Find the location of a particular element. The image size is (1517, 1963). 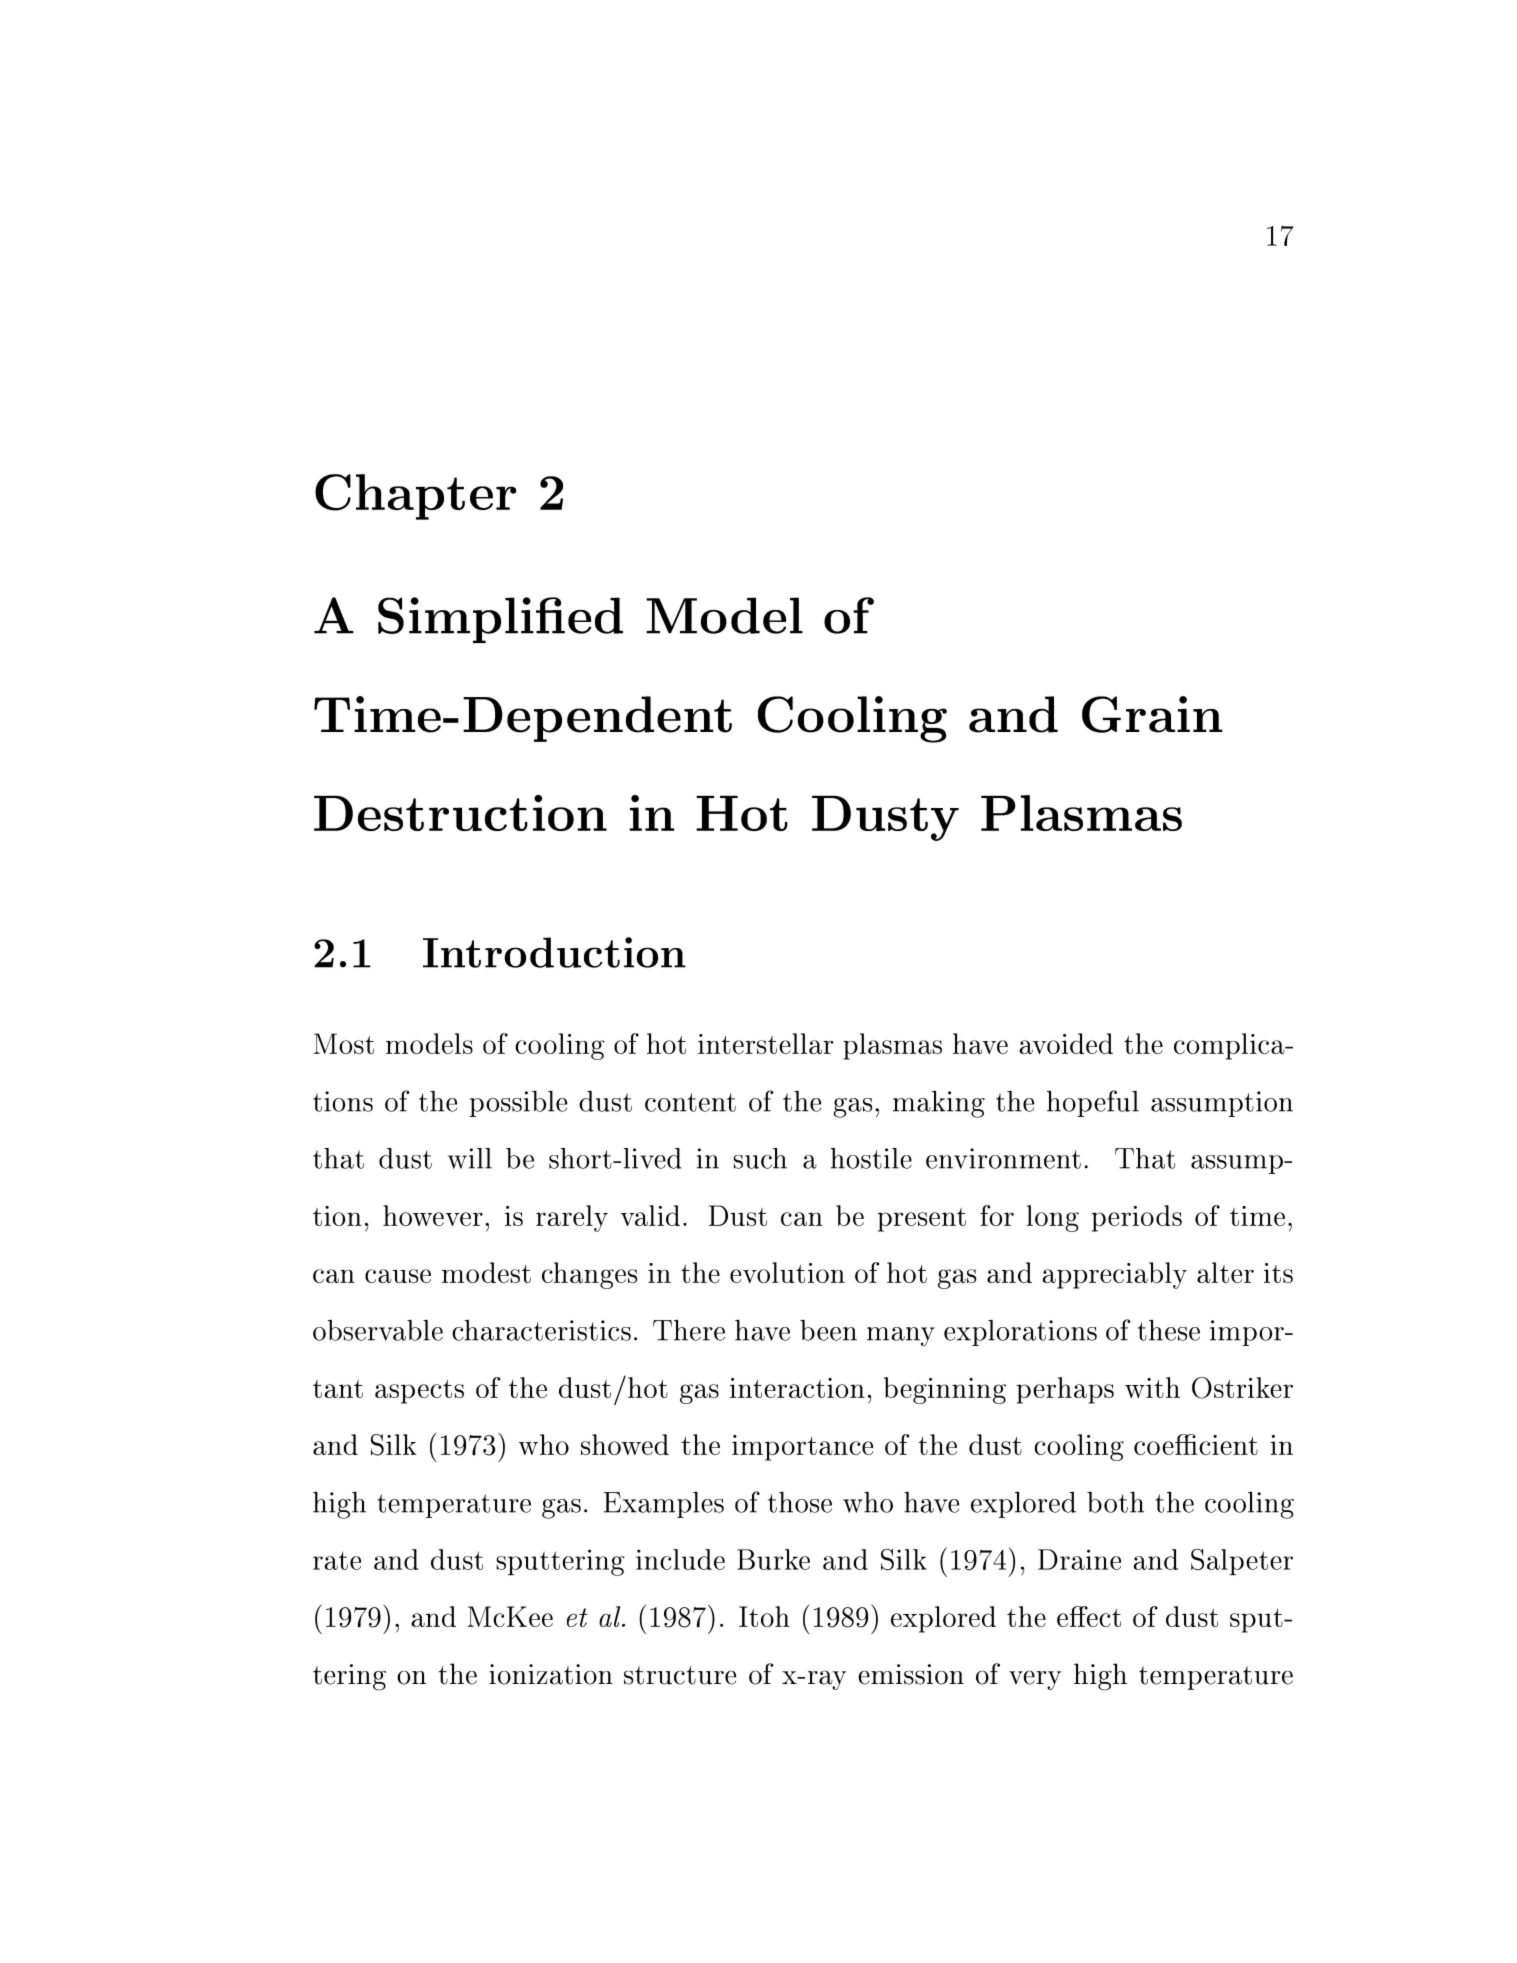

structure is located at coordinates (680, 1675).
